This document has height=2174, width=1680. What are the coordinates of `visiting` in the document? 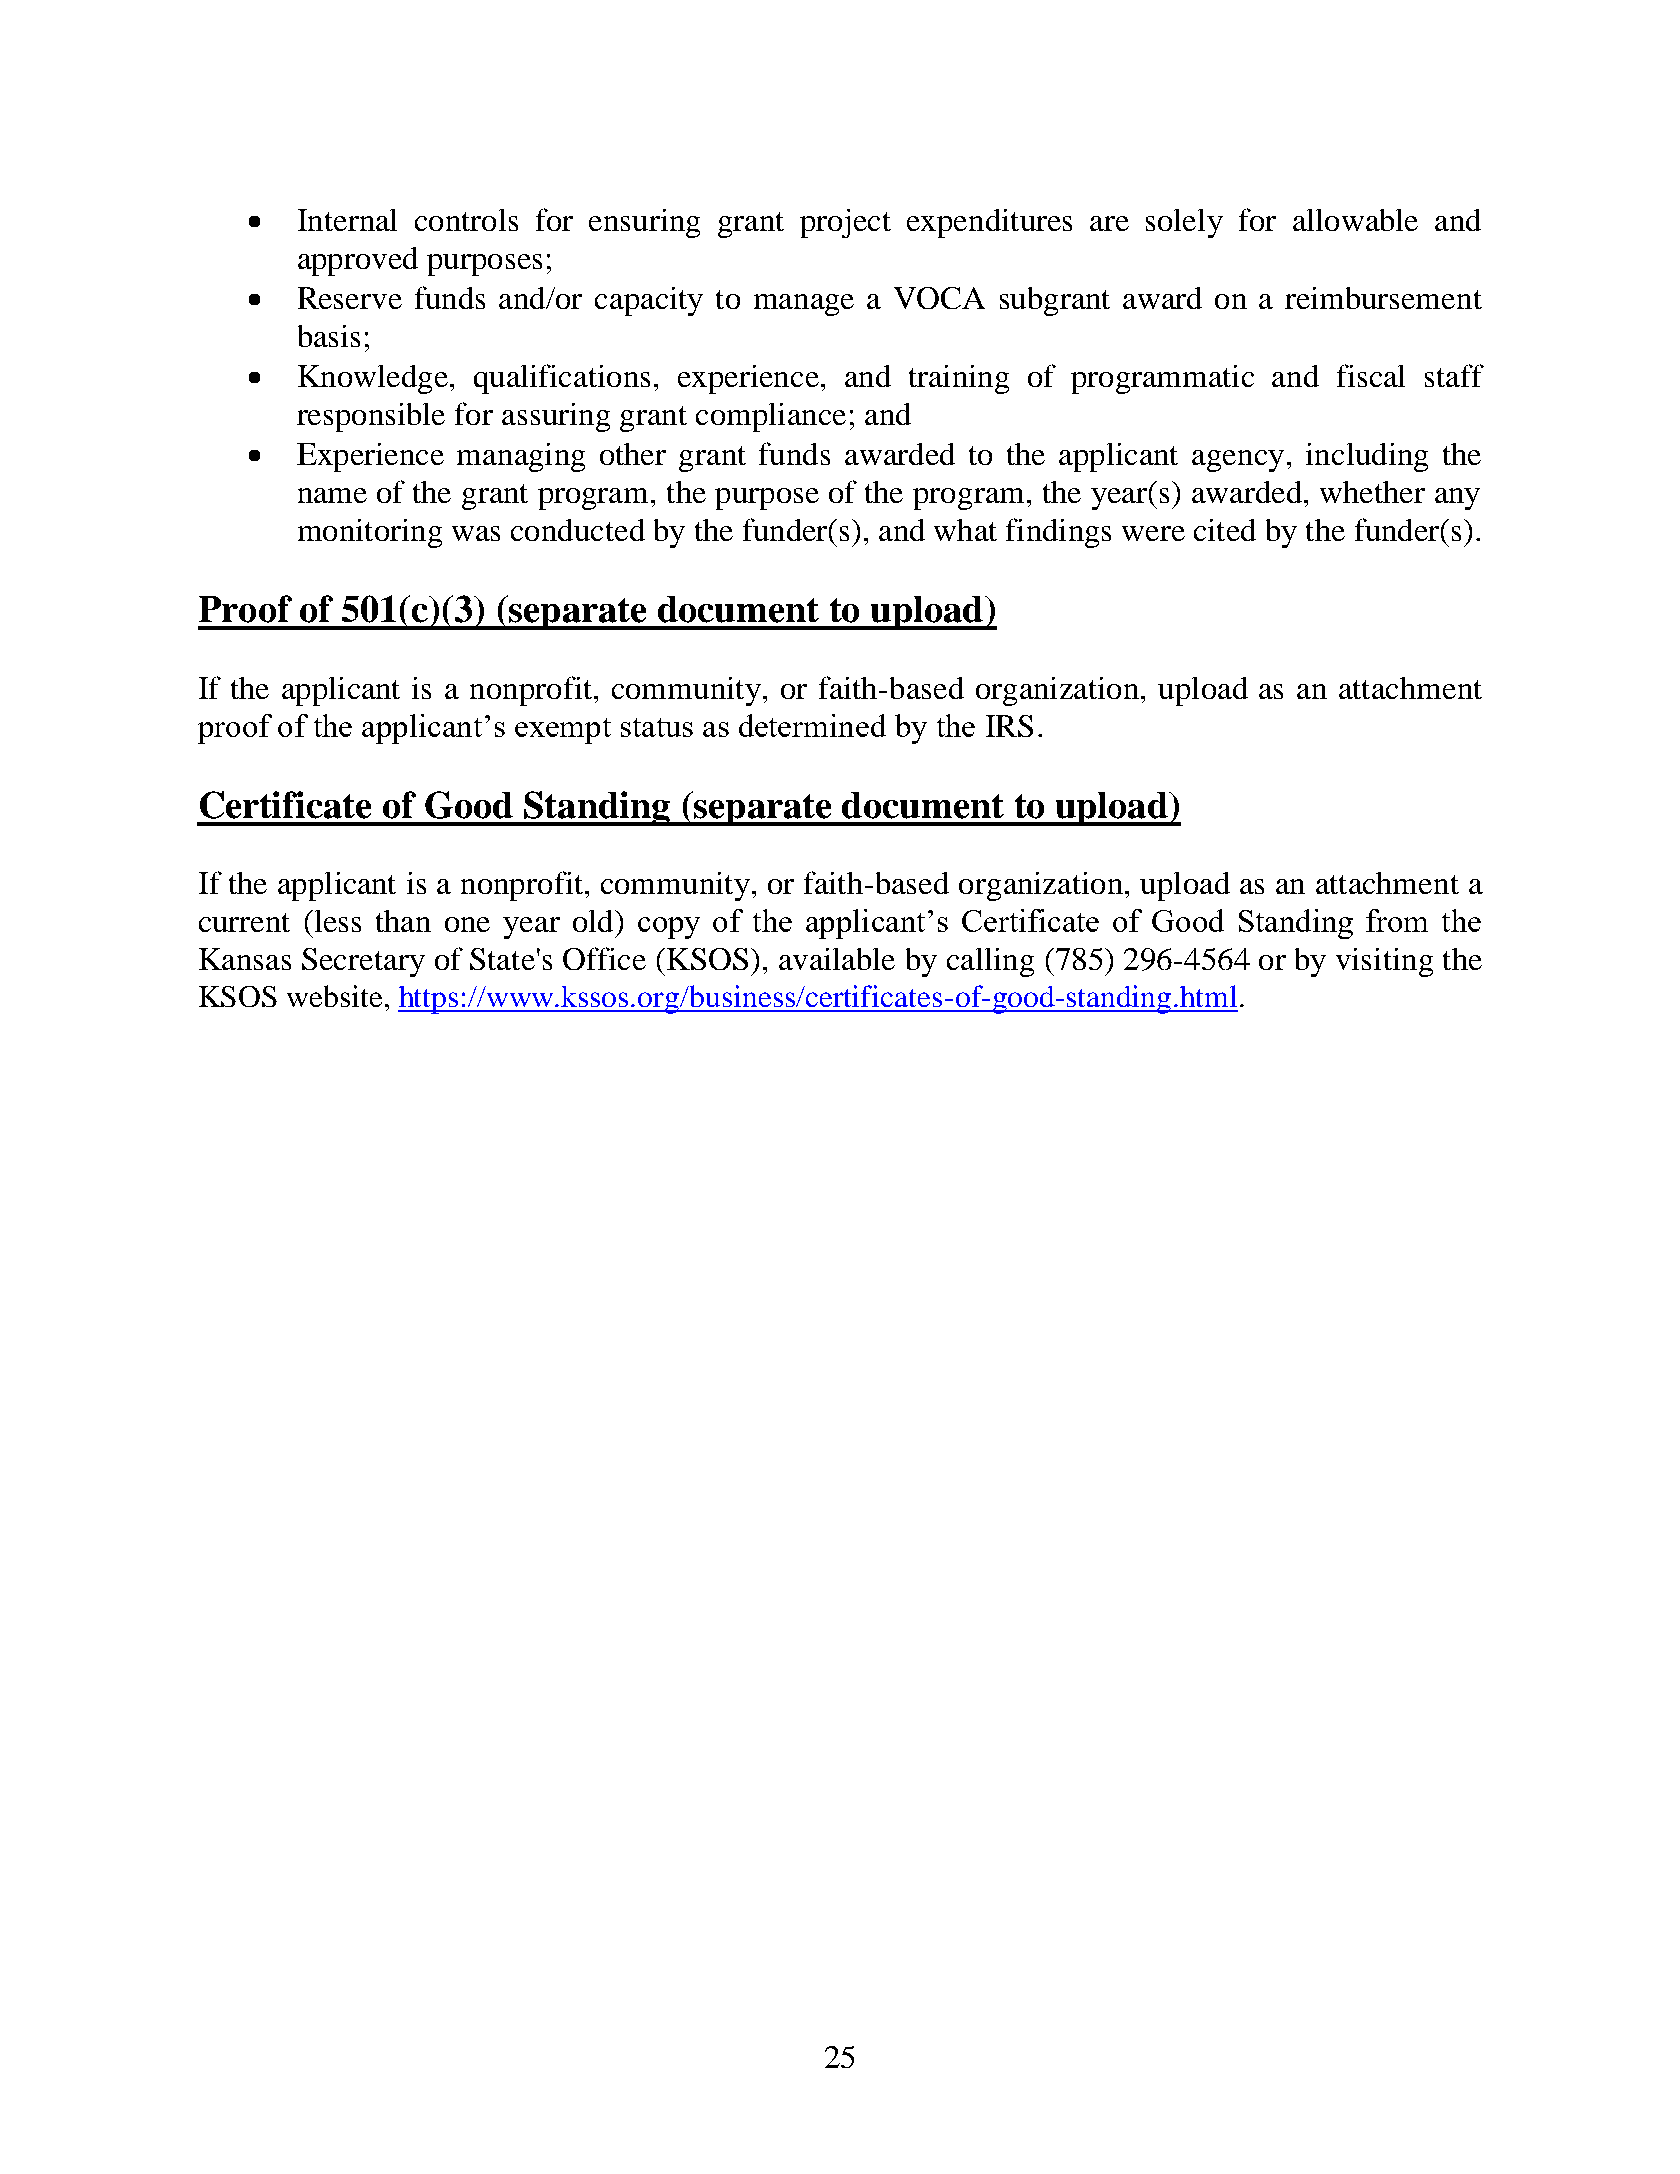 It's located at (1384, 962).
